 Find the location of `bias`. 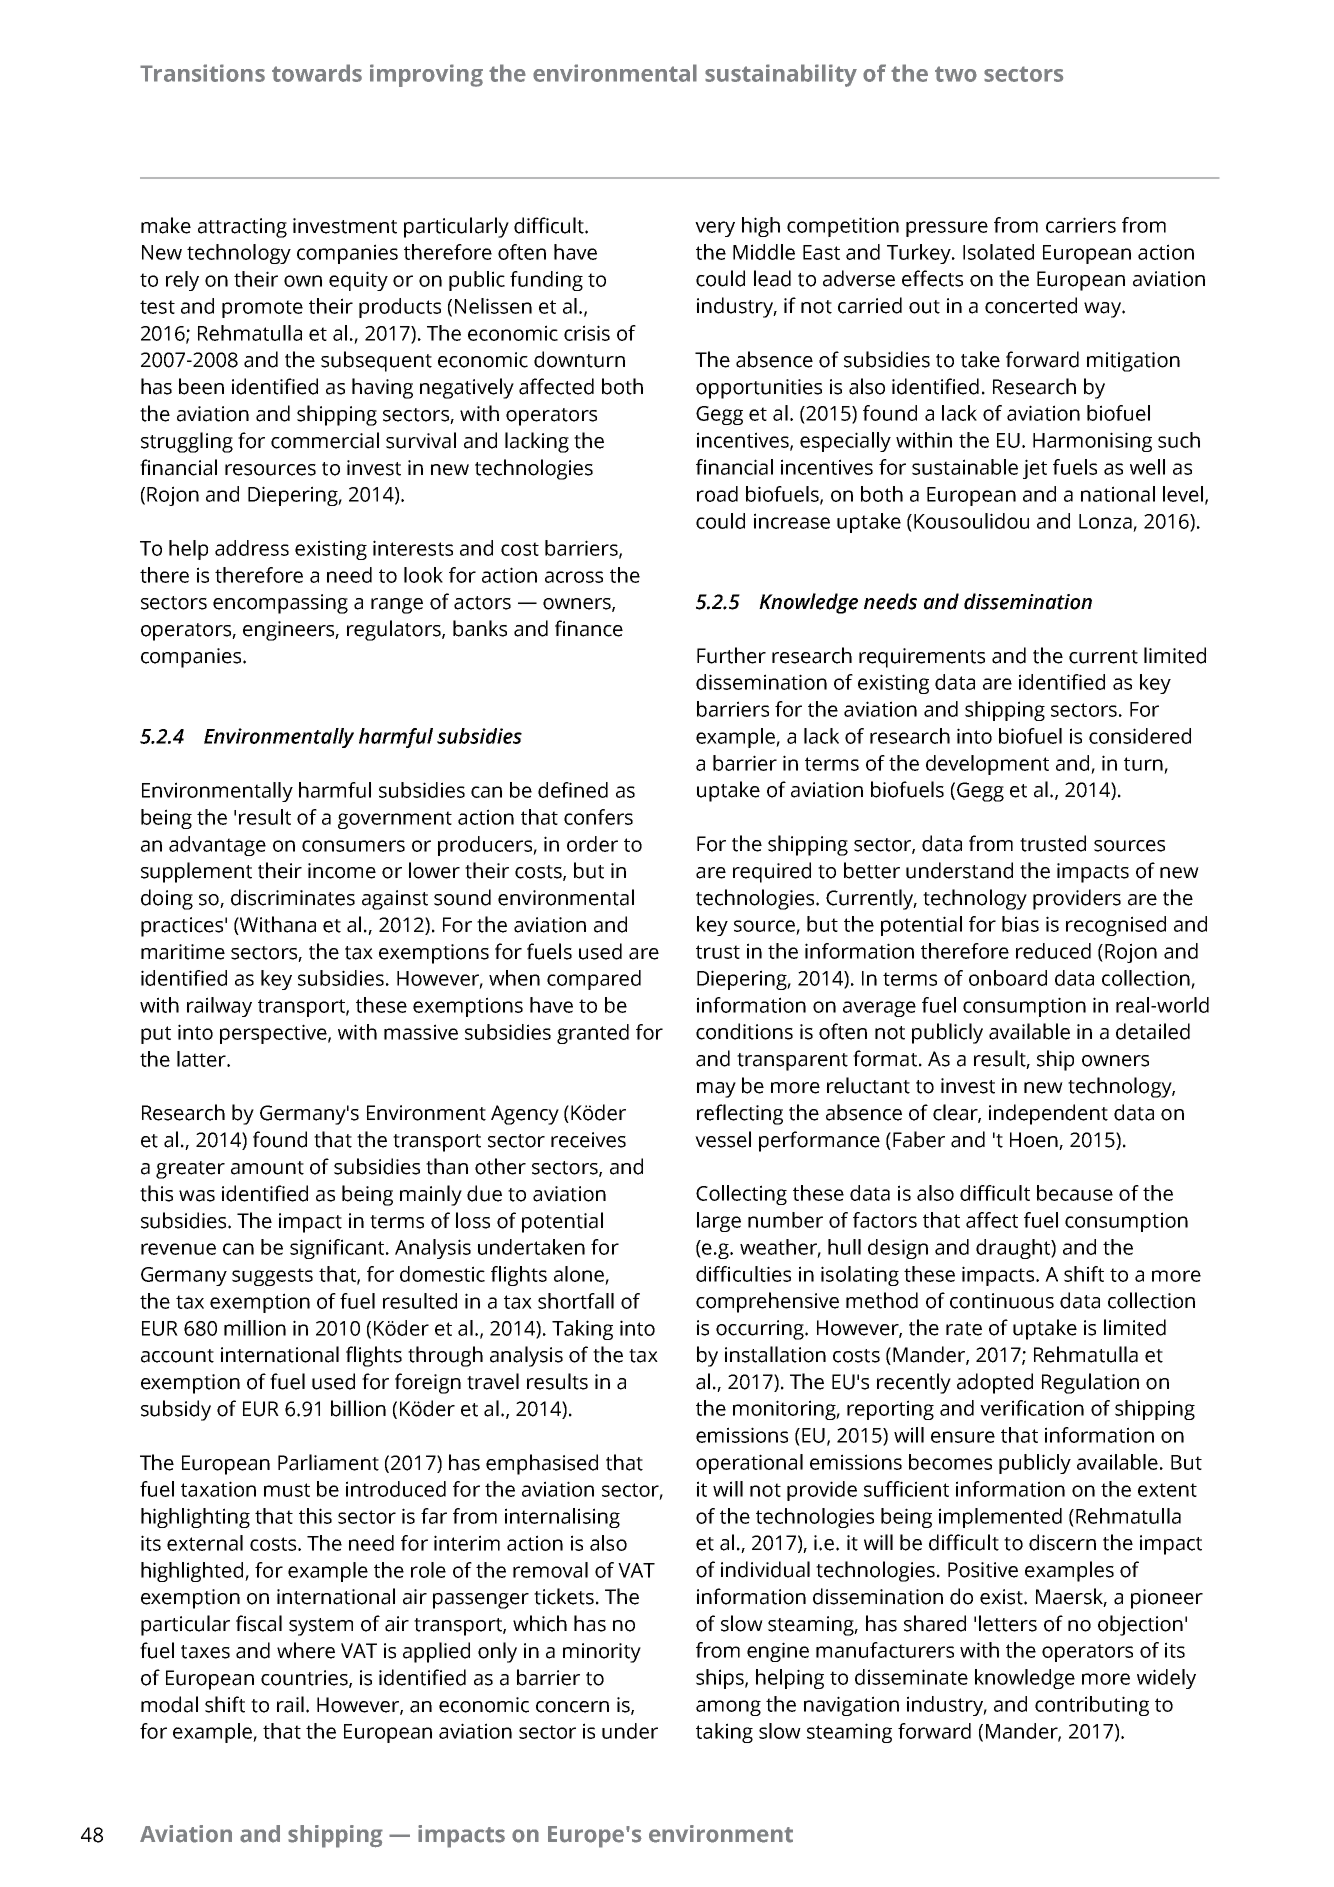

bias is located at coordinates (1020, 924).
